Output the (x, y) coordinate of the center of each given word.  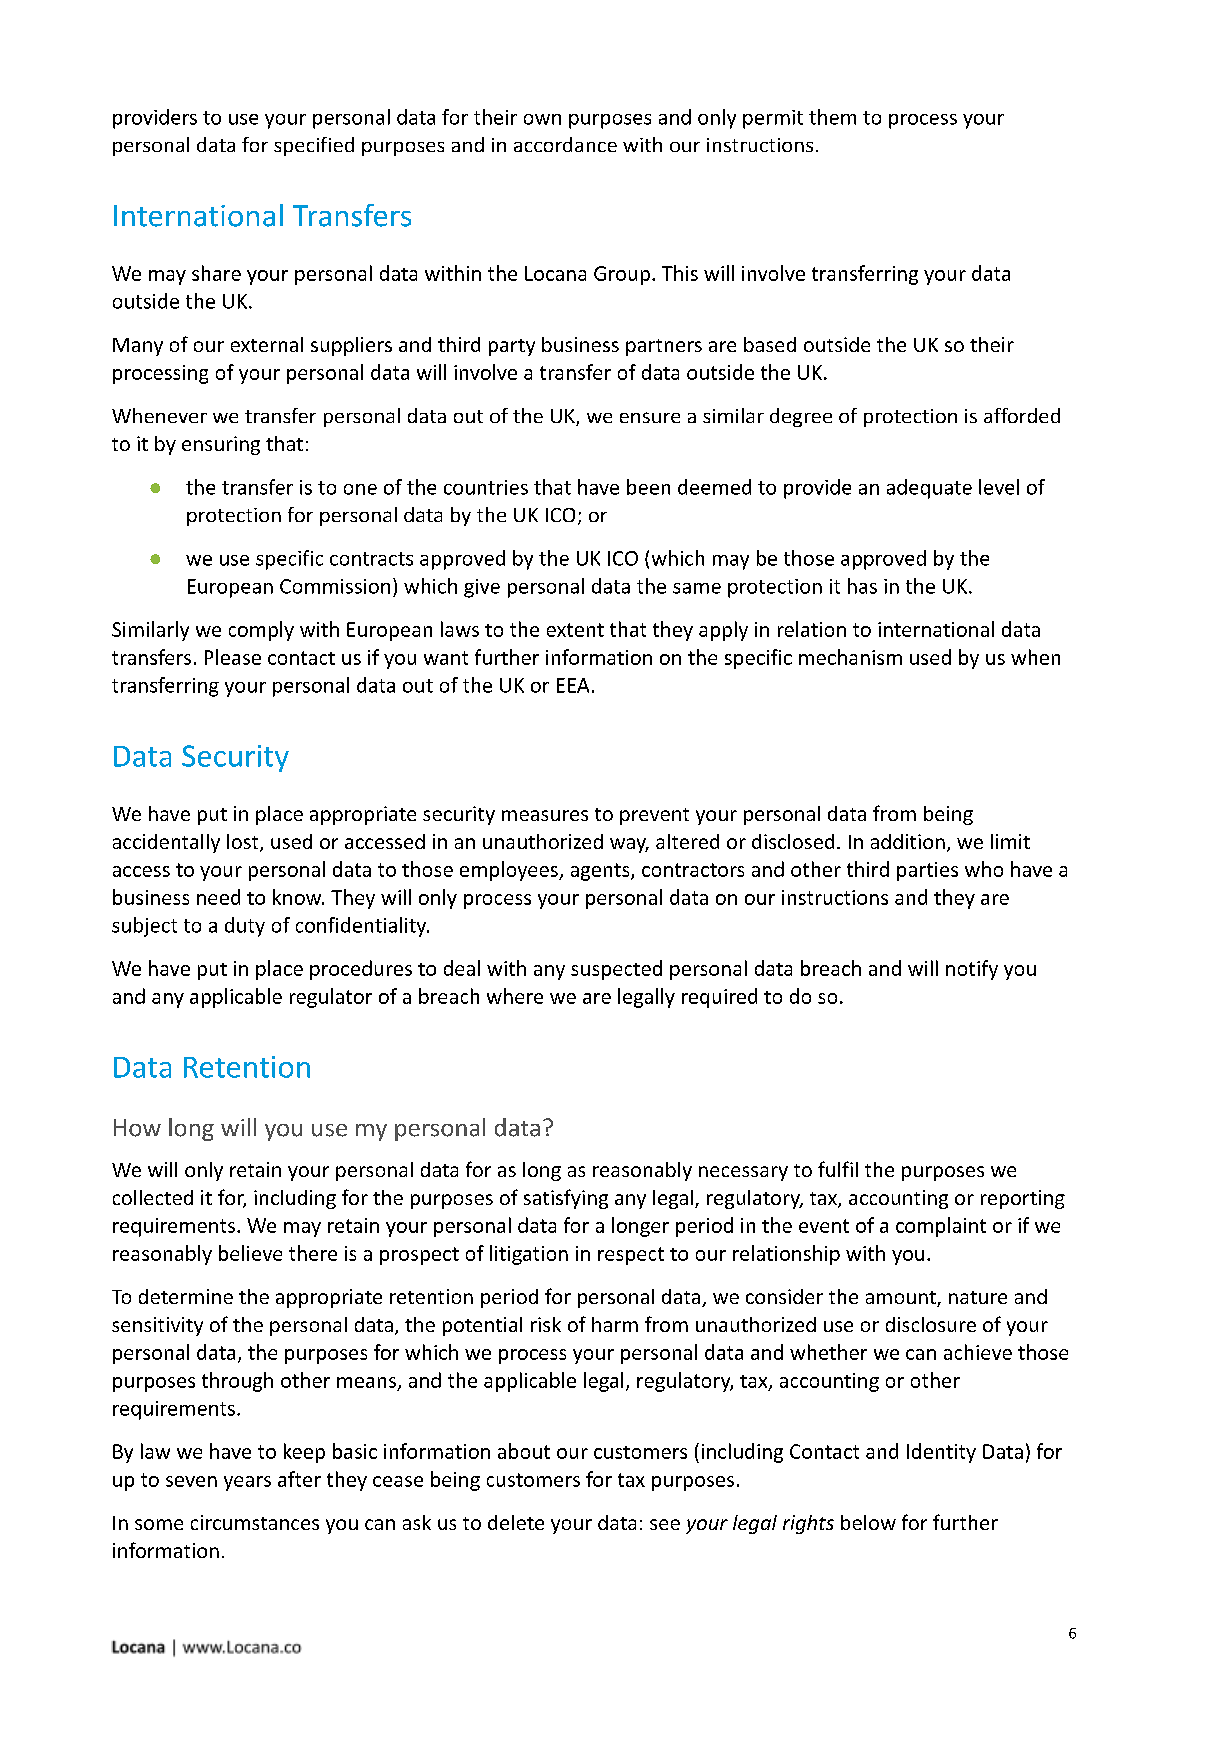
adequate (929, 489)
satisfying (566, 1199)
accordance (565, 144)
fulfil (838, 1169)
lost (244, 843)
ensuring (221, 445)
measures (545, 815)
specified (314, 146)
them (832, 117)
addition (908, 841)
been (648, 487)
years (247, 1483)
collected (153, 1197)
